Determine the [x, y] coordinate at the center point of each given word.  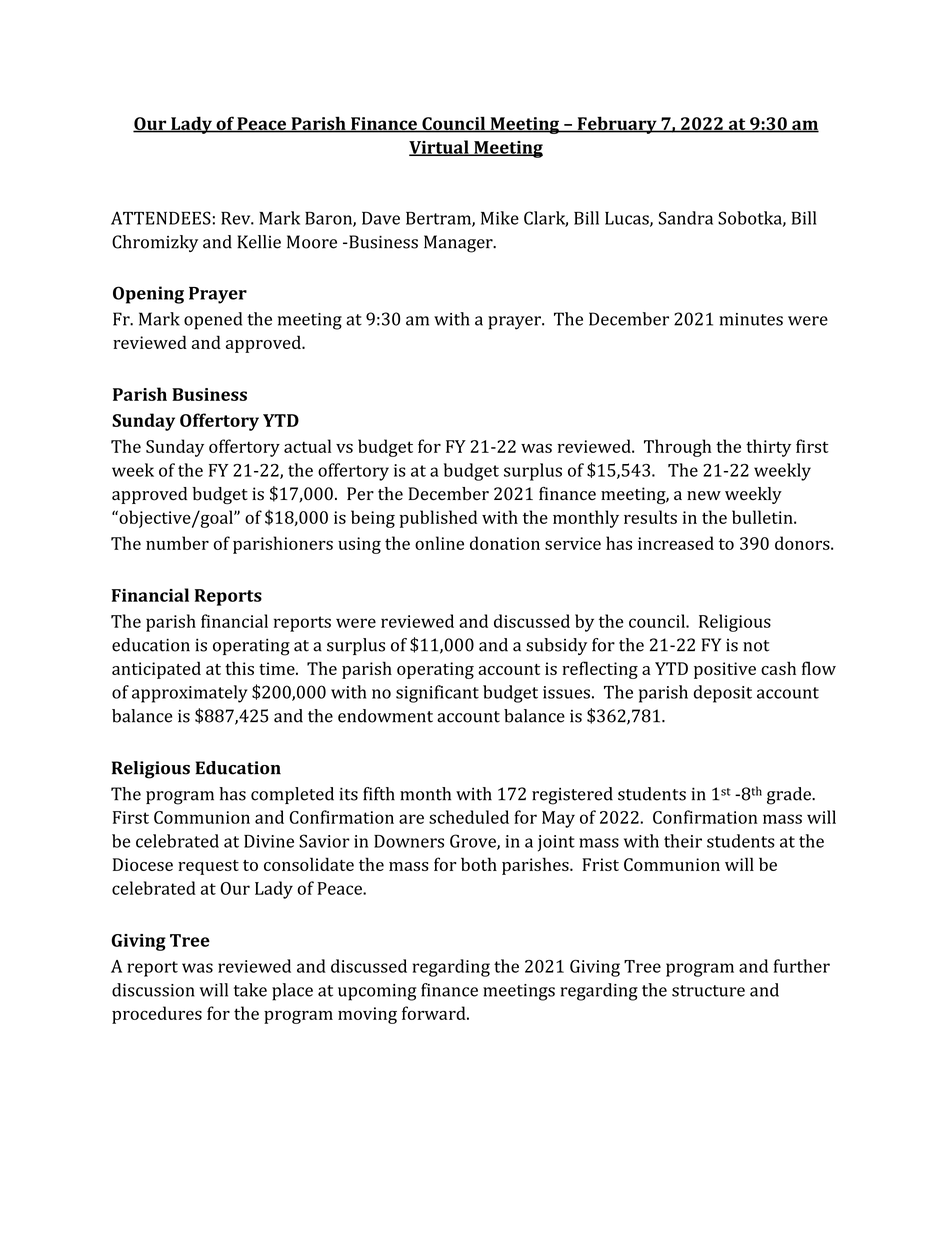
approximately [190, 694]
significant [437, 694]
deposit [723, 694]
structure [708, 991]
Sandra [686, 218]
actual [307, 446]
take [250, 990]
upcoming [377, 992]
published [438, 519]
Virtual [440, 148]
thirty [768, 448]
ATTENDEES [161, 218]
